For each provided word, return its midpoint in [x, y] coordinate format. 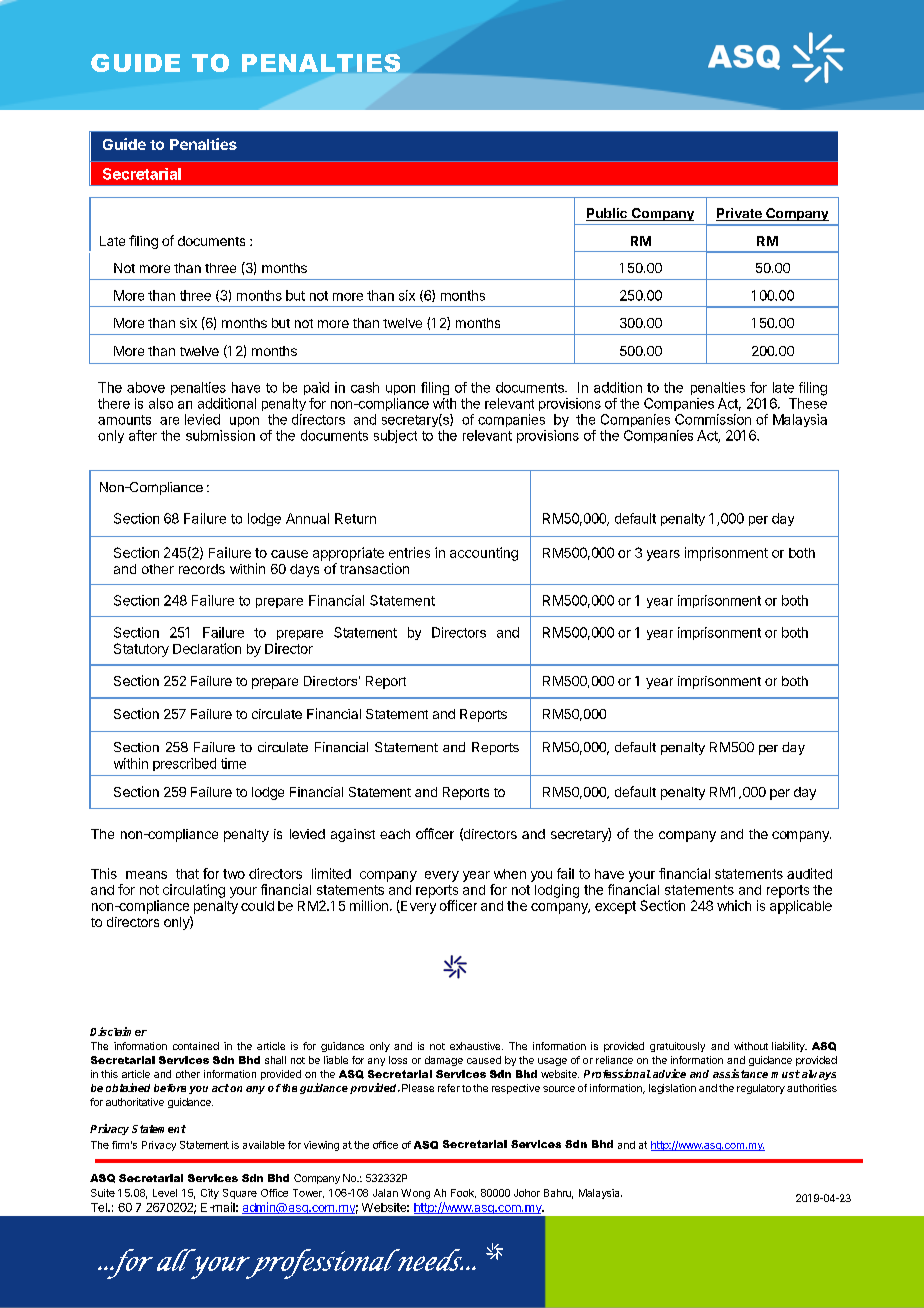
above [146, 387]
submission [220, 435]
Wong [415, 1194]
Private [740, 214]
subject [395, 436]
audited [809, 873]
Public [607, 214]
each [395, 834]
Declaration [207, 648]
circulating [194, 891]
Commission [713, 419]
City [210, 1194]
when [510, 874]
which [734, 905]
